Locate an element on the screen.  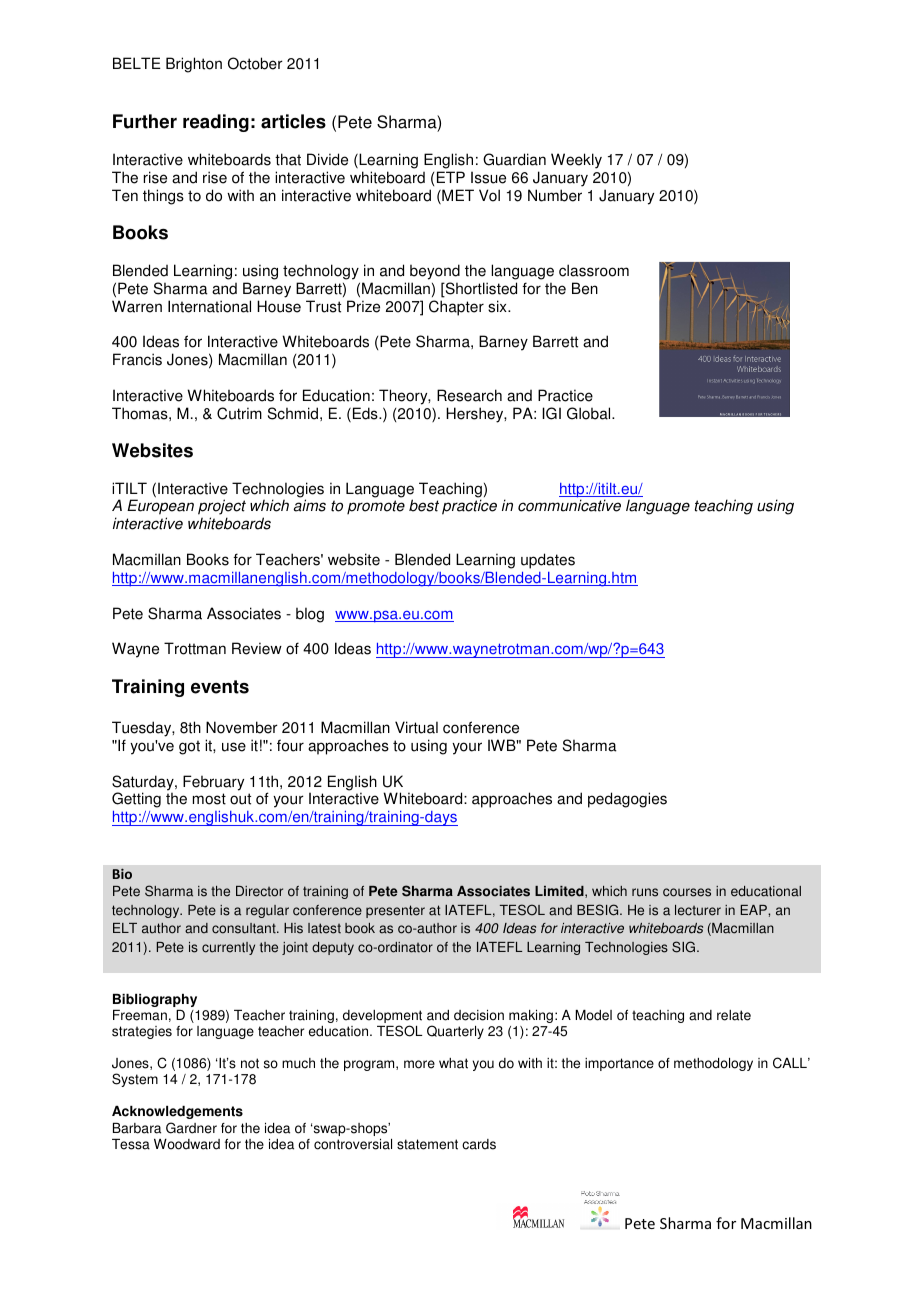
statement is located at coordinates (427, 1144).
